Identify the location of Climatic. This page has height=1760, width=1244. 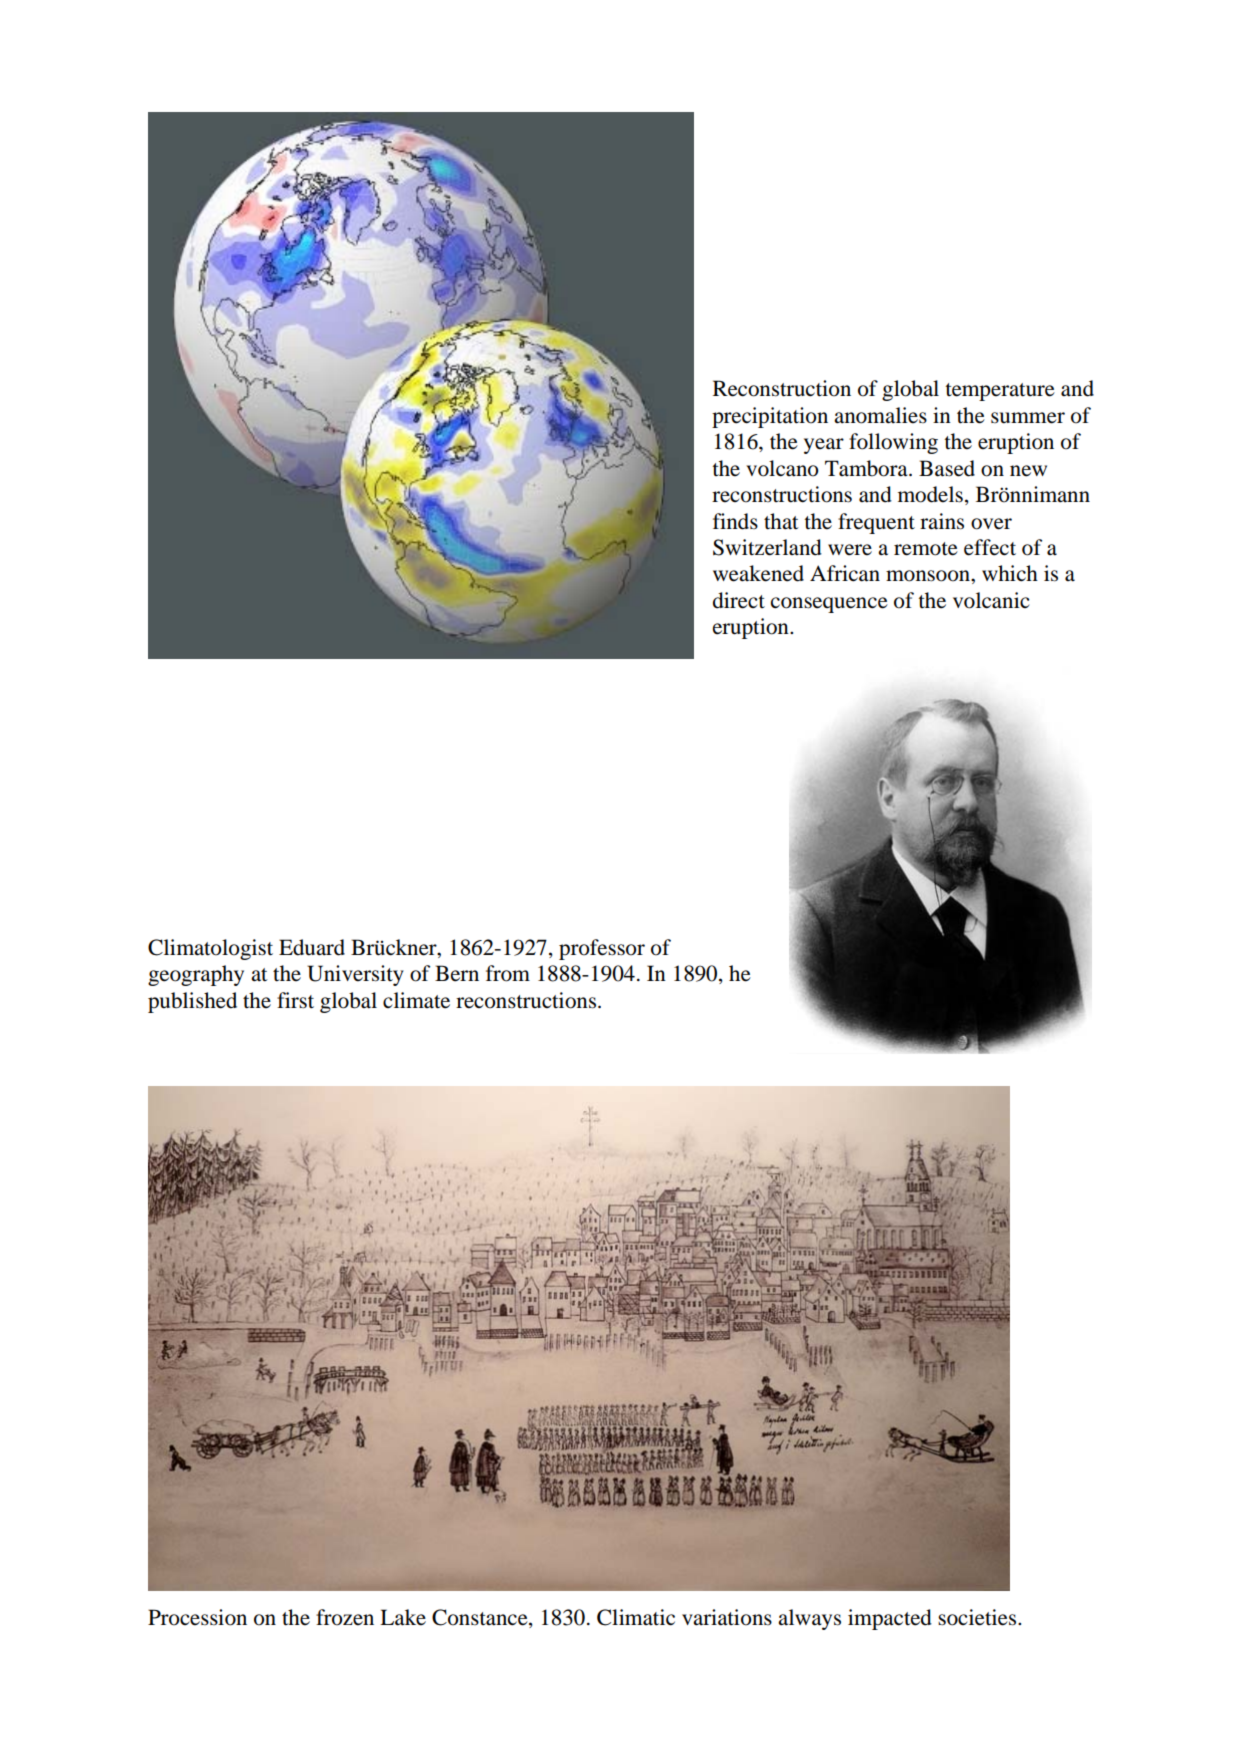
(636, 1617).
